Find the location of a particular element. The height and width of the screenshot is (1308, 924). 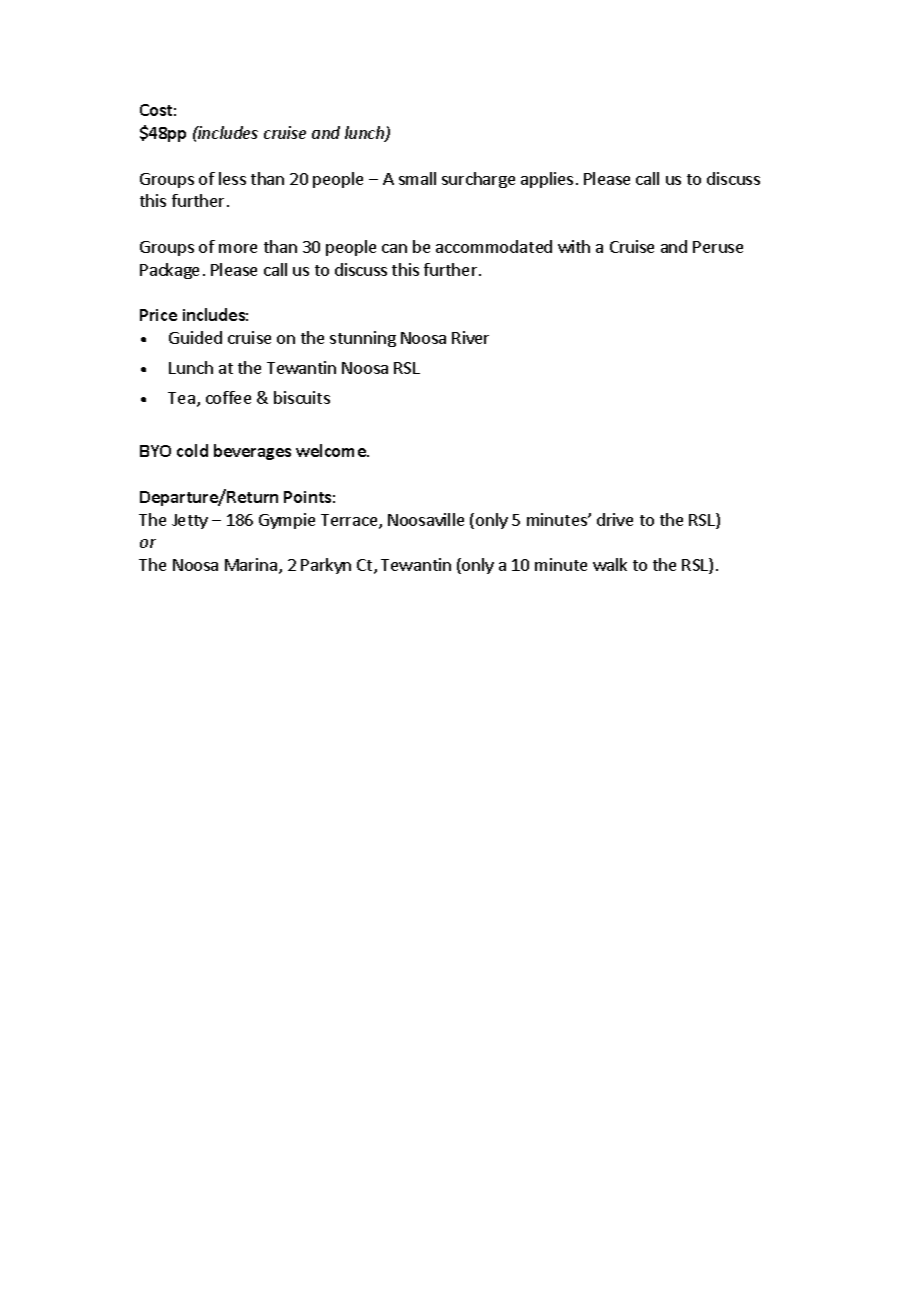

less is located at coordinates (232, 178).
